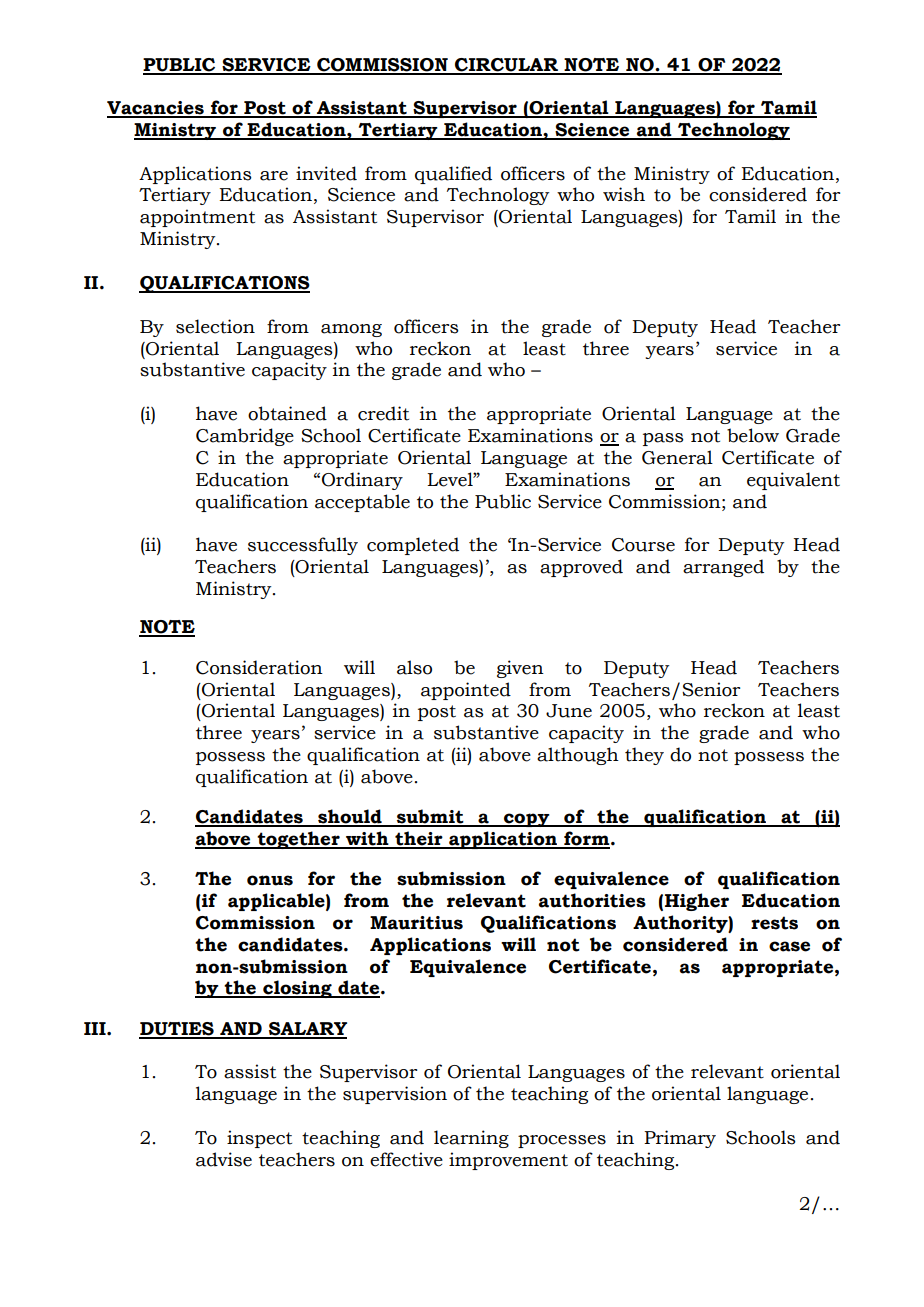 The width and height of the page is (924, 1307). I want to click on are, so click(274, 176).
